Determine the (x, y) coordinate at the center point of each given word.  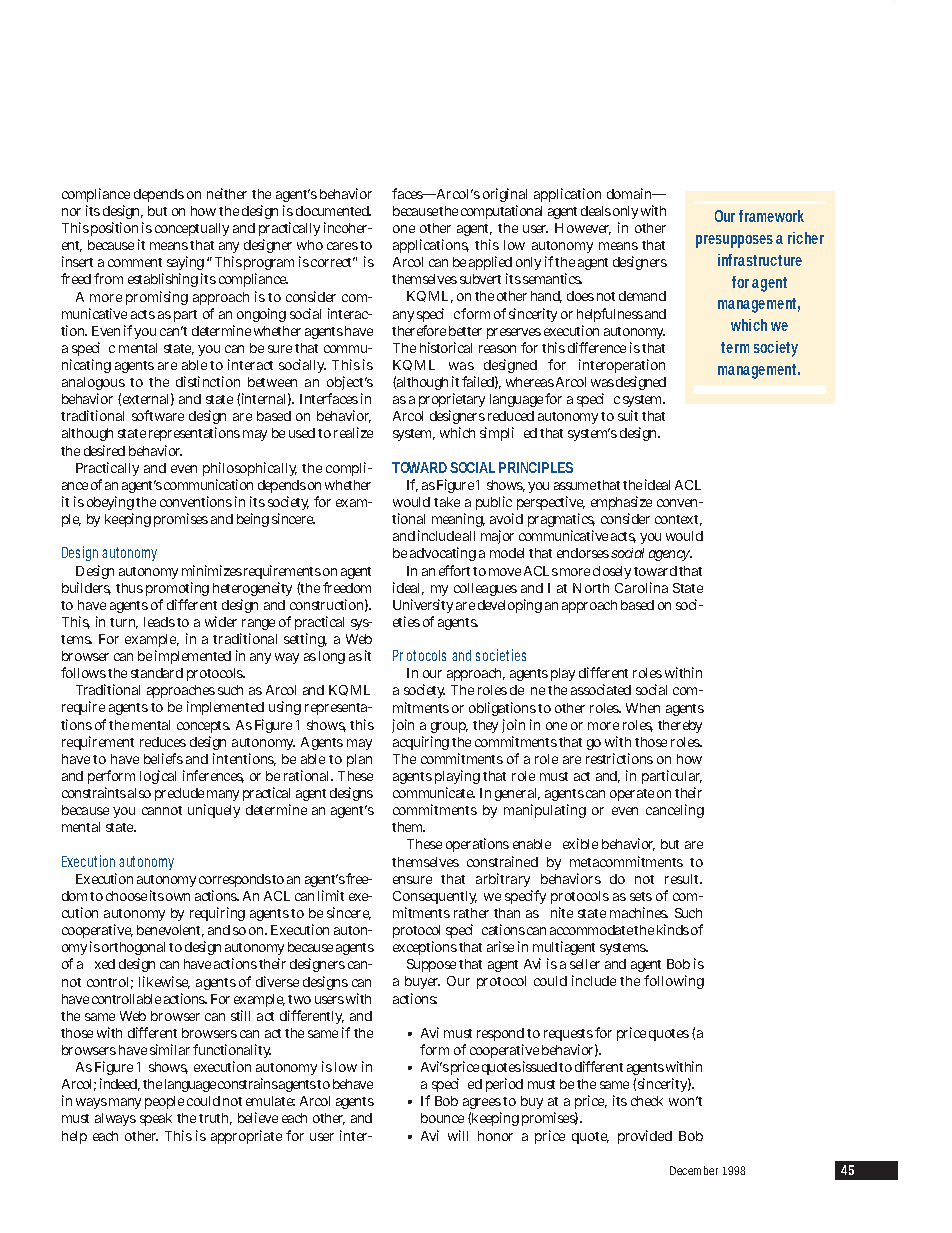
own (178, 897)
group (449, 727)
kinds (673, 929)
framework (771, 216)
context (678, 520)
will (458, 1135)
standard (157, 673)
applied (490, 265)
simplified (508, 434)
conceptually (192, 229)
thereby (680, 726)
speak (156, 1119)
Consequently (435, 897)
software (158, 415)
